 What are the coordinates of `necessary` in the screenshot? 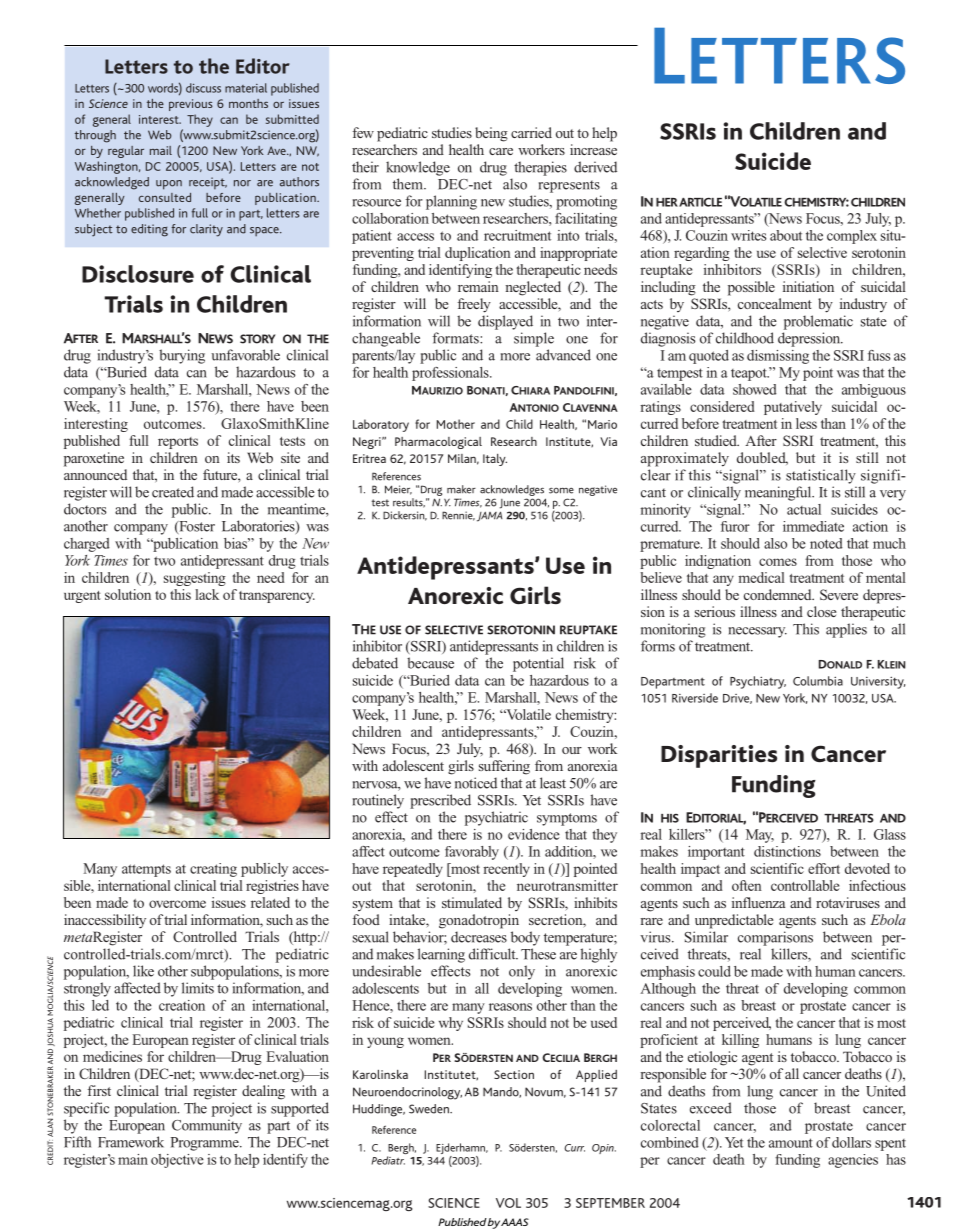 It's located at (758, 632).
